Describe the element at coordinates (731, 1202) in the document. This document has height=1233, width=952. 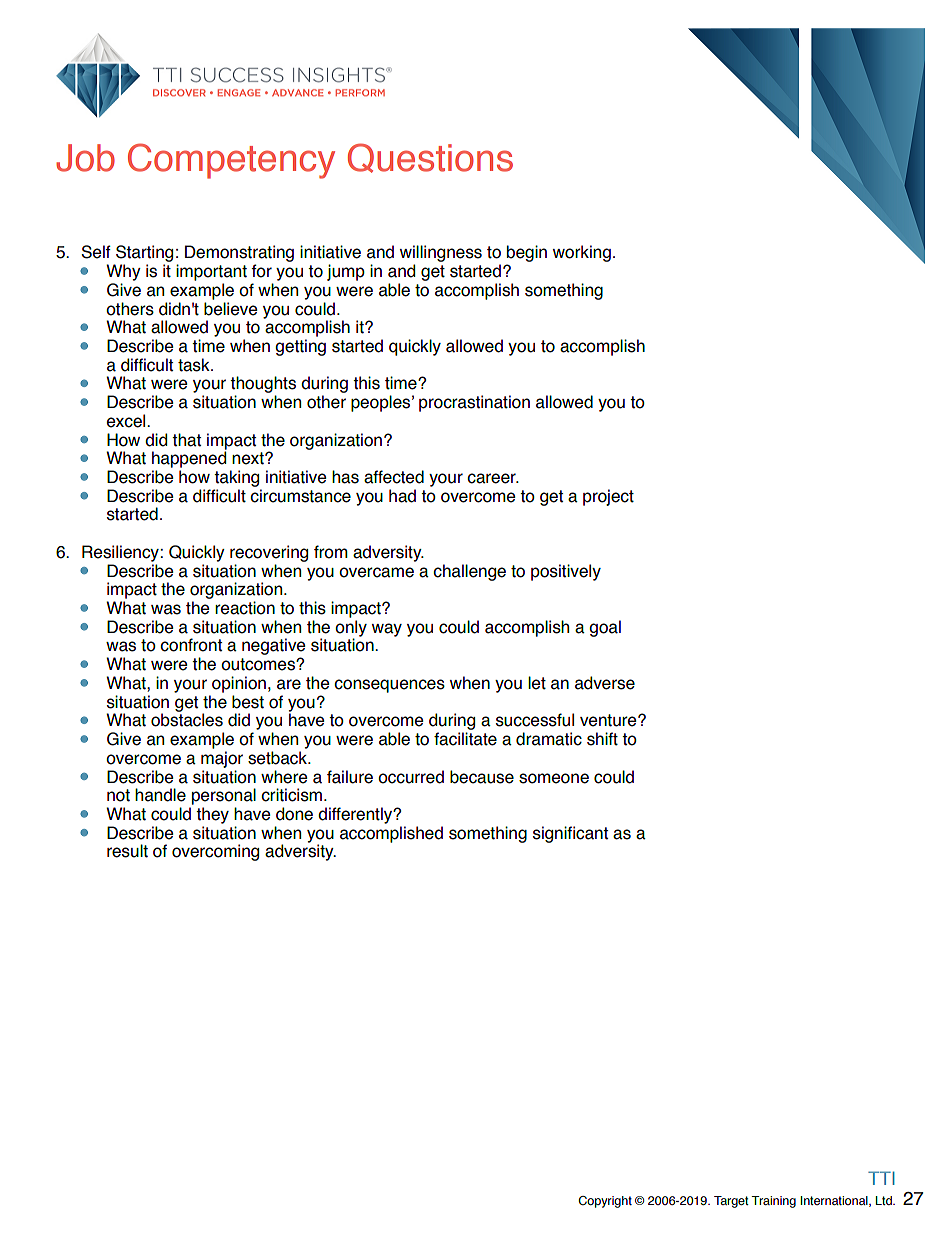
I see `Target` at that location.
